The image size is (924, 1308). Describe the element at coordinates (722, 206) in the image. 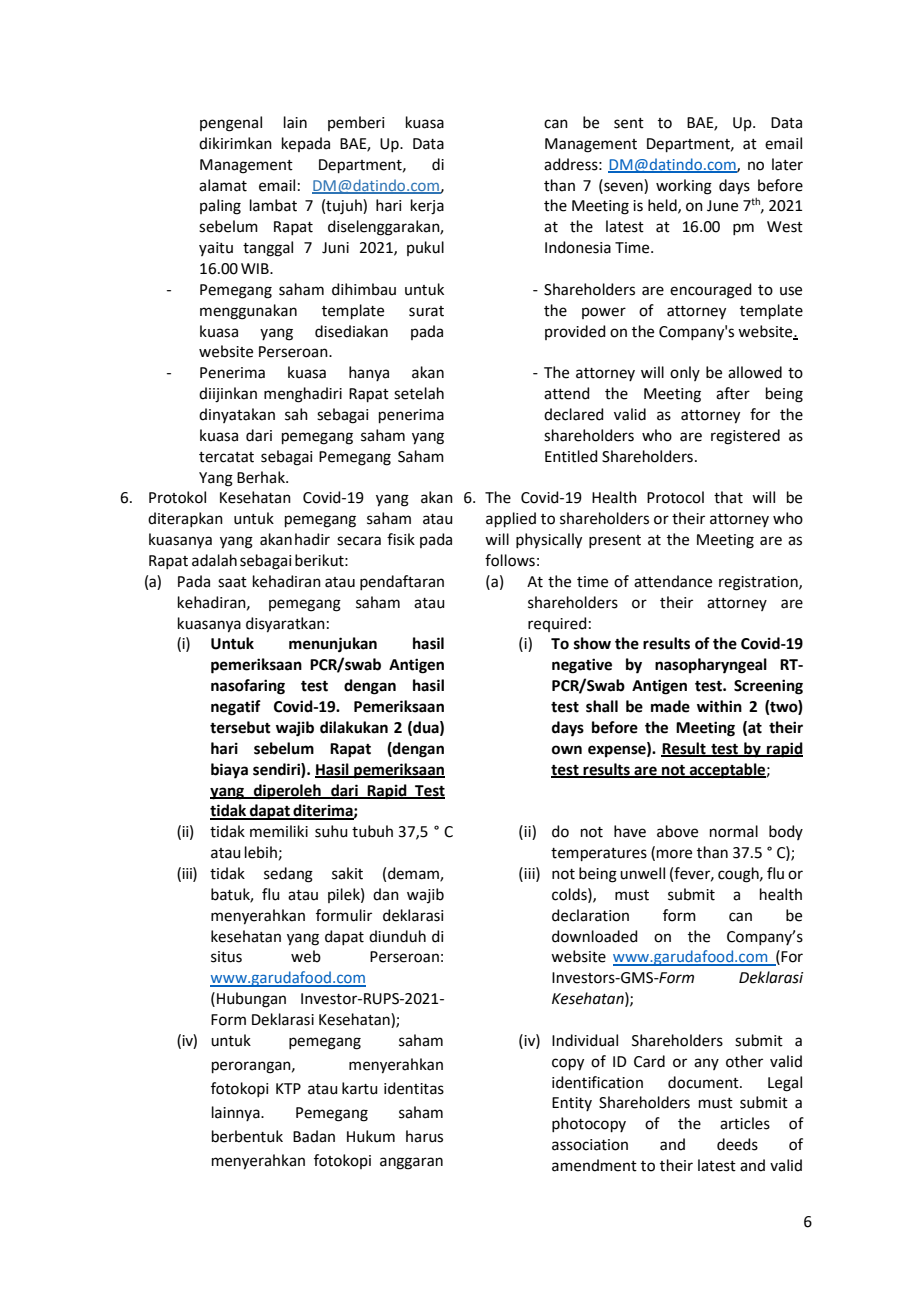

I see `June` at that location.
